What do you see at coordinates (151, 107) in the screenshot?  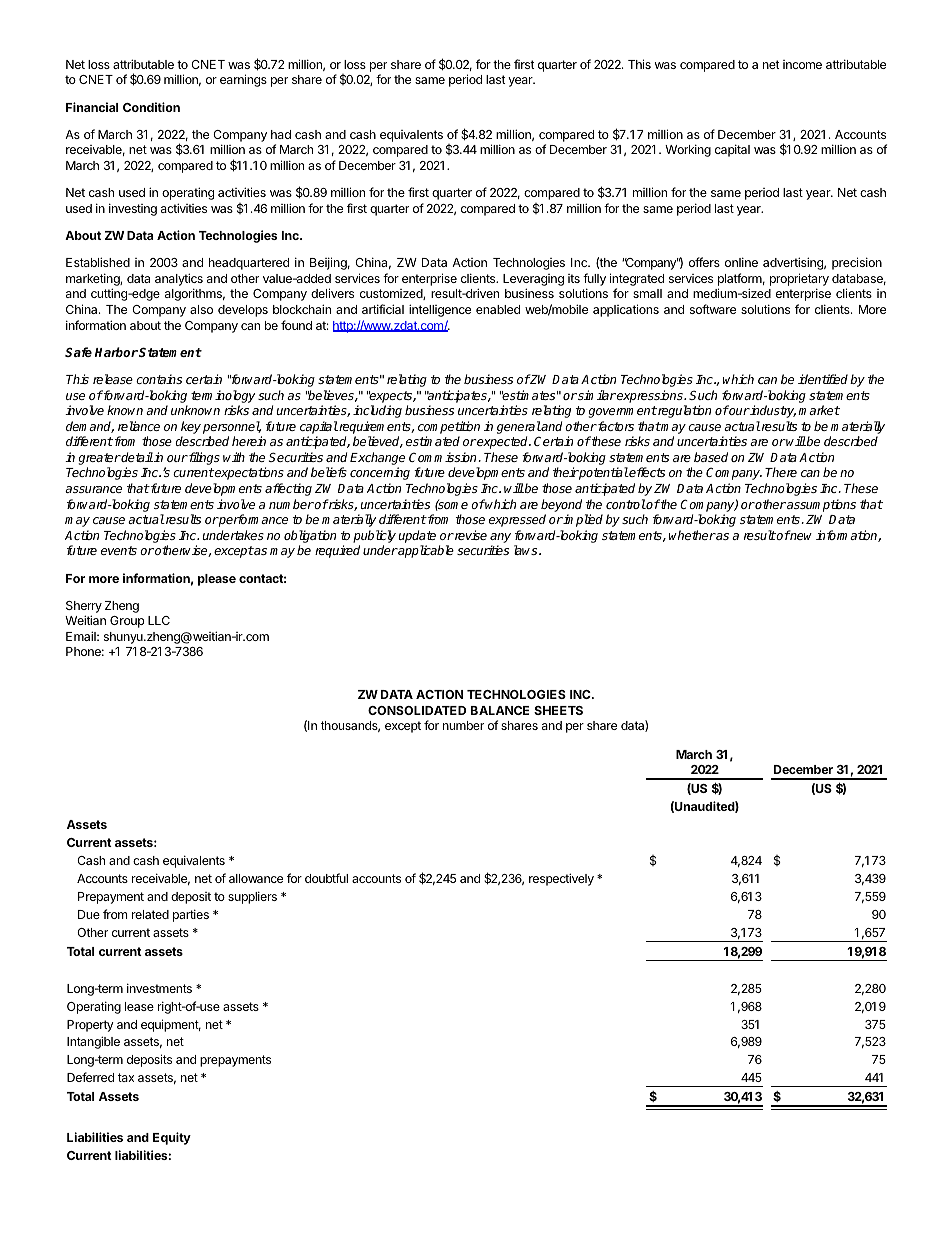 I see `Condition` at bounding box center [151, 107].
